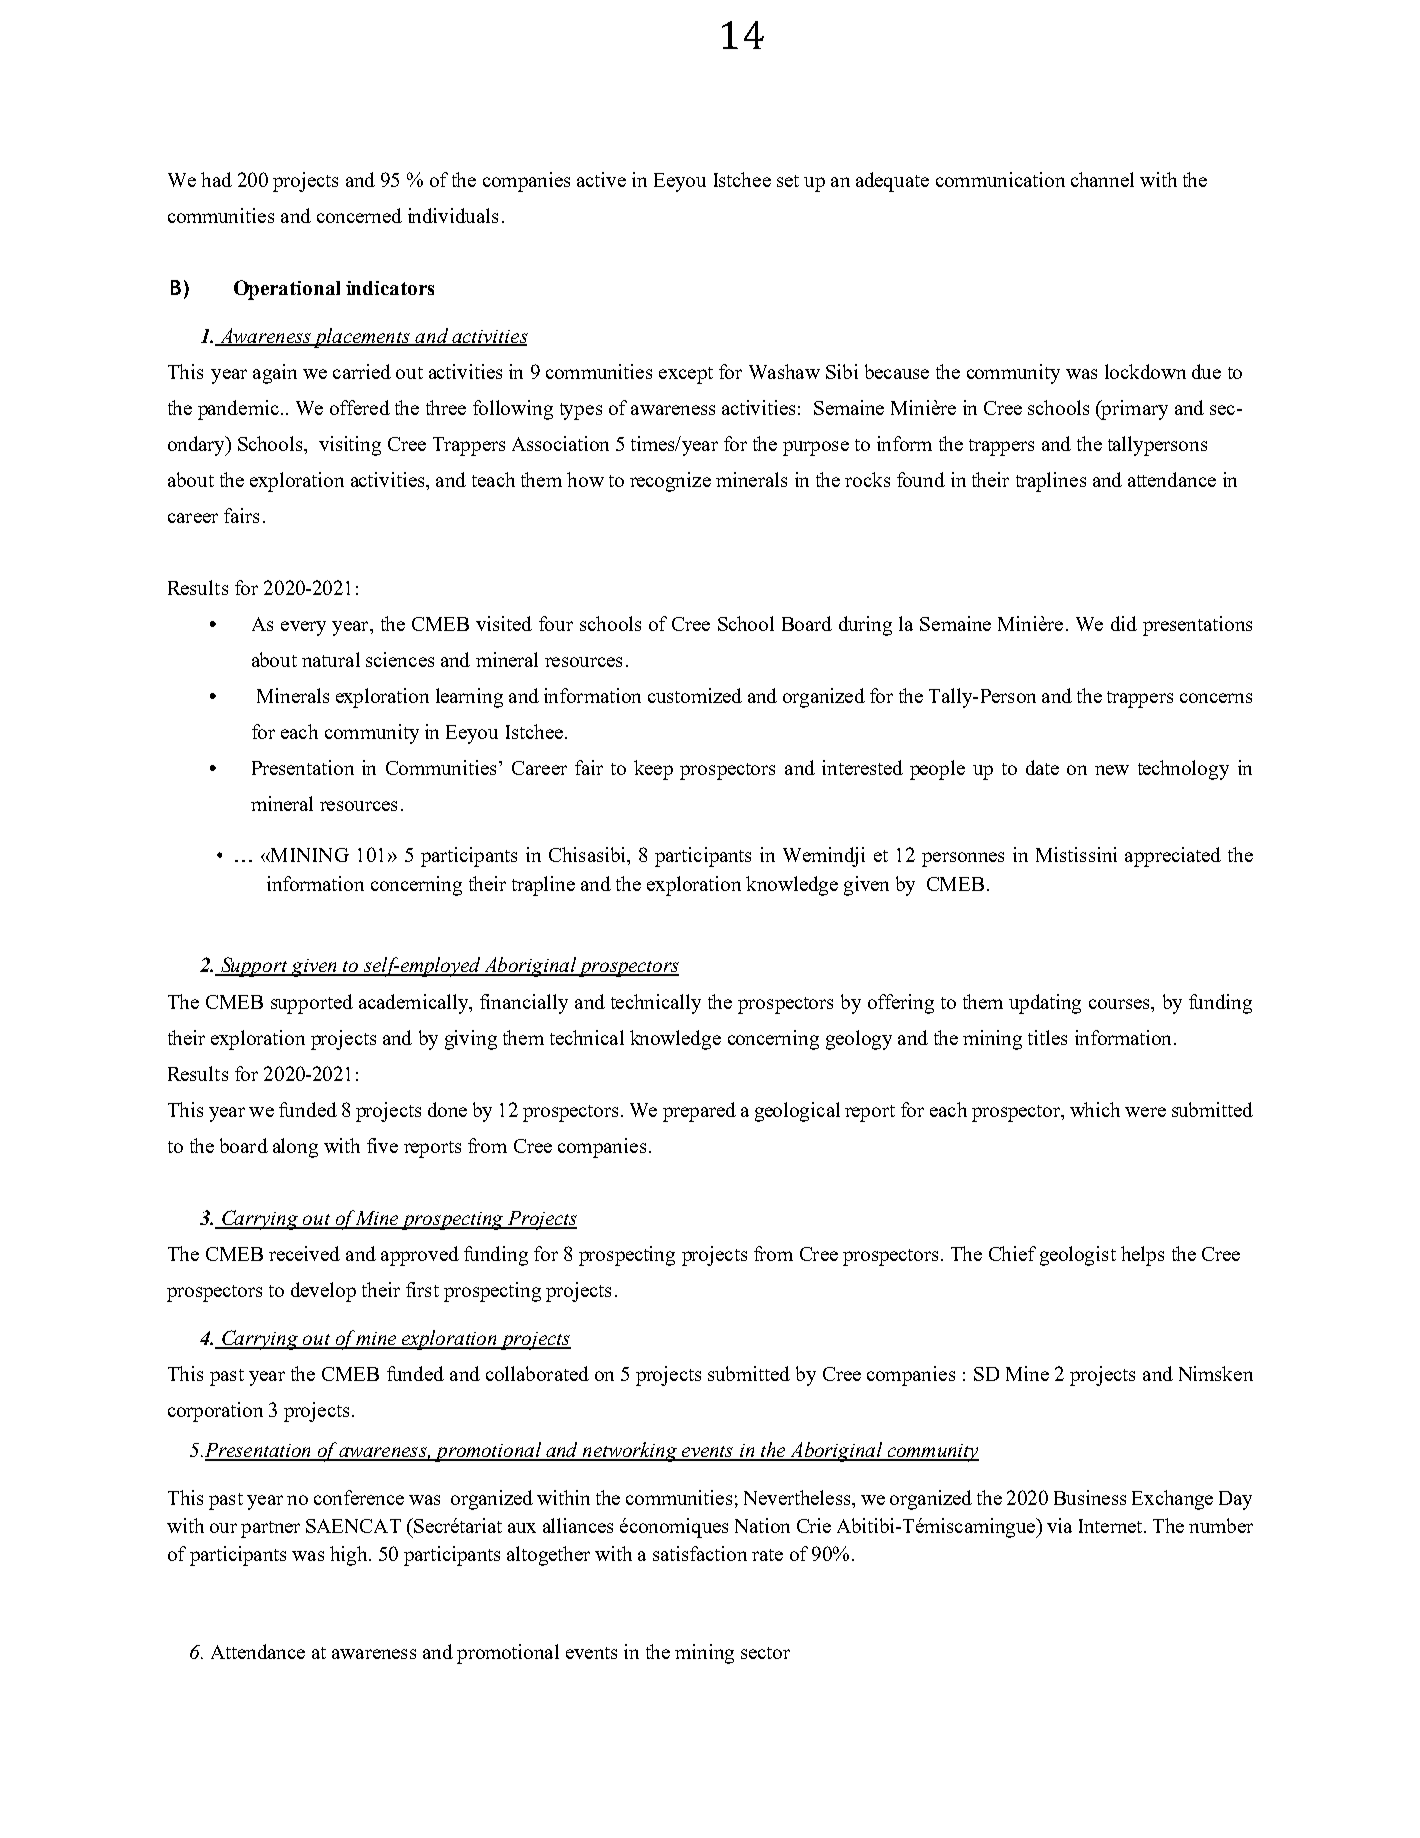 This page has width=1420, height=1838. What do you see at coordinates (1095, 1109) in the page?
I see `which` at bounding box center [1095, 1109].
